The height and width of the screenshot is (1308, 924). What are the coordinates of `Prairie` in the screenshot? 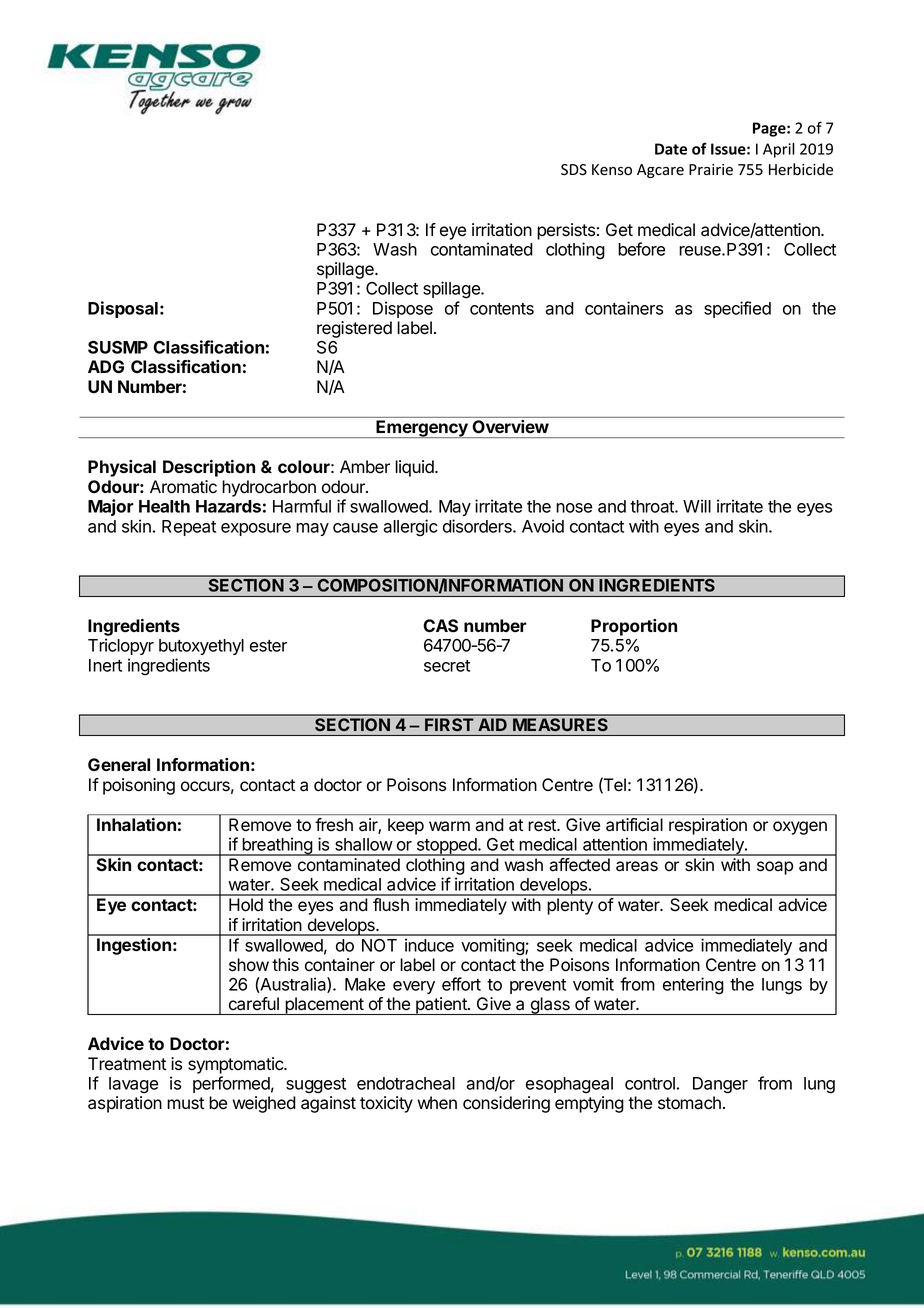 It's located at (711, 170).
